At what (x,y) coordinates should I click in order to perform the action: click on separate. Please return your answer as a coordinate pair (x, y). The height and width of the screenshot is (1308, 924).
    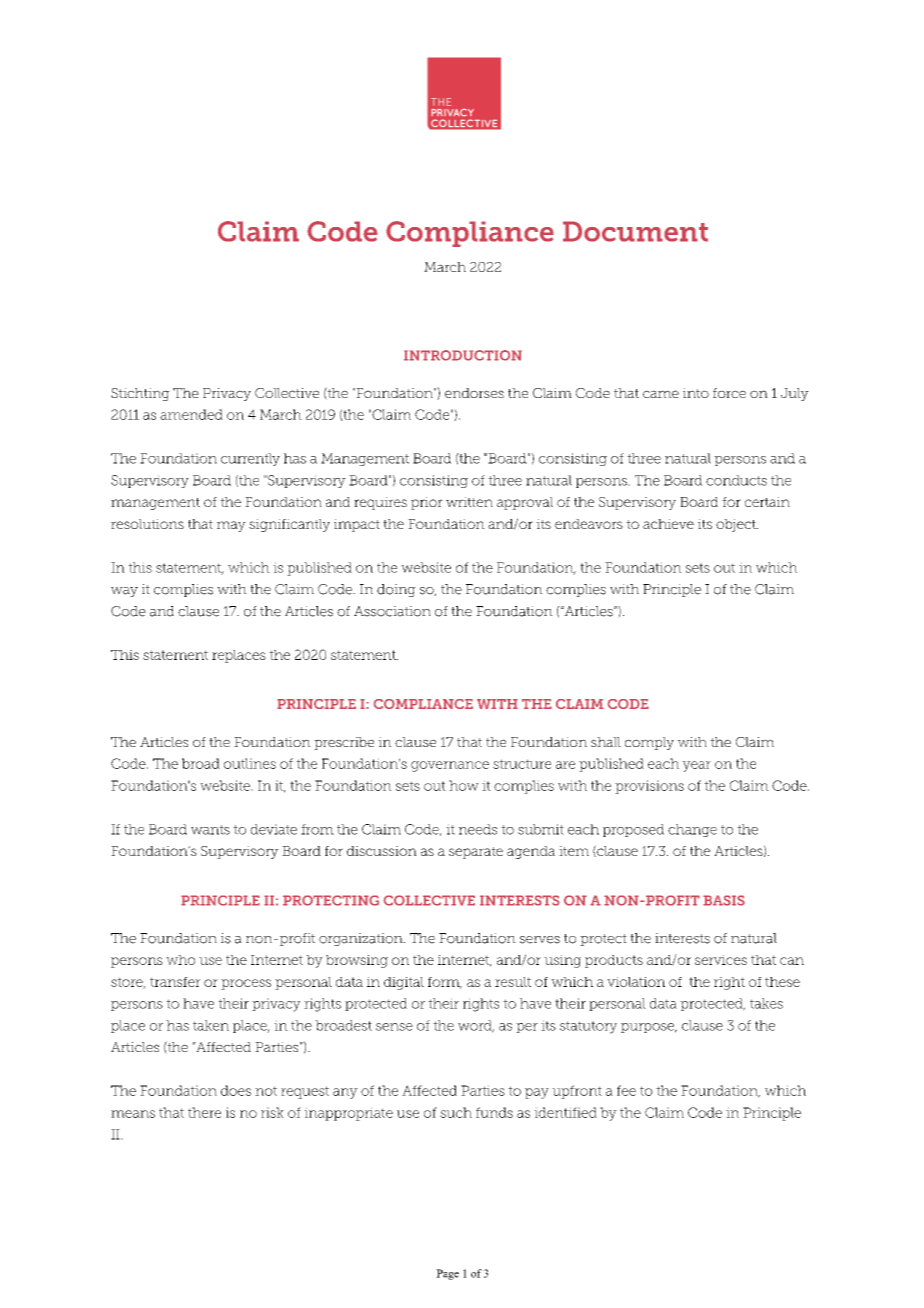
    Looking at the image, I should click on (476, 853).
